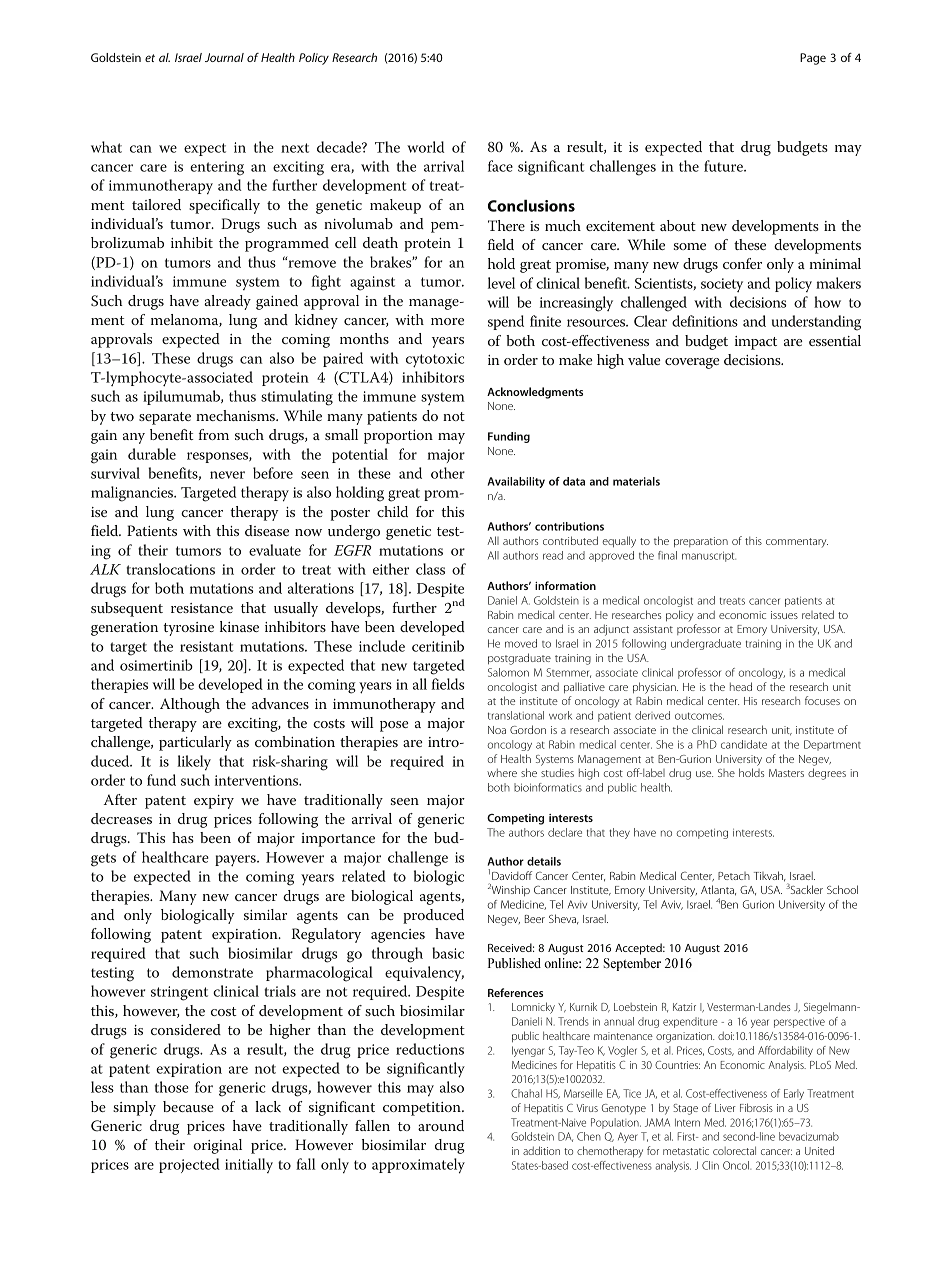 Image resolution: width=952 pixels, height=1265 pixels. What do you see at coordinates (217, 1146) in the document?
I see `original` at bounding box center [217, 1146].
